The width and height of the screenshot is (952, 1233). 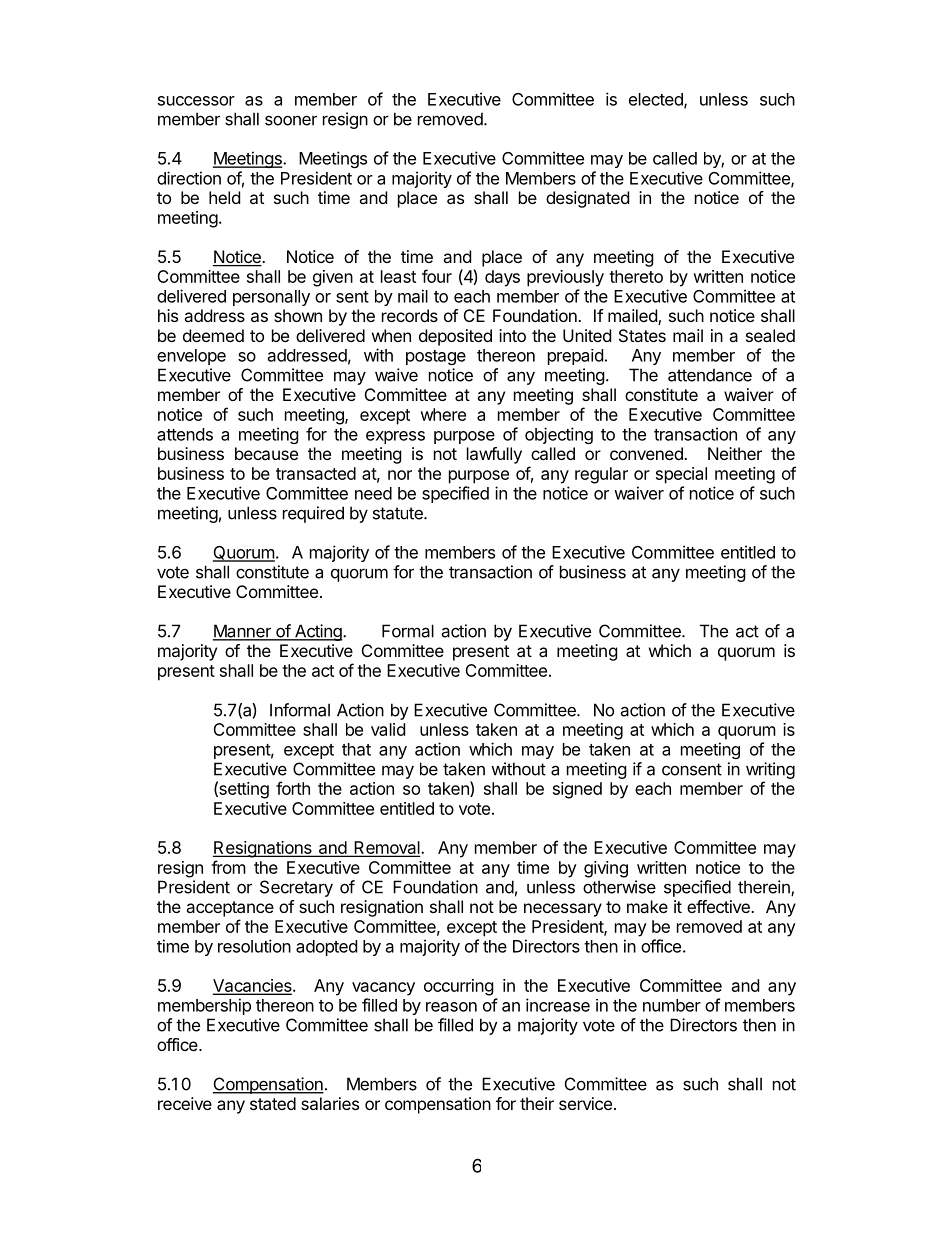 I want to click on their, so click(x=537, y=1103).
